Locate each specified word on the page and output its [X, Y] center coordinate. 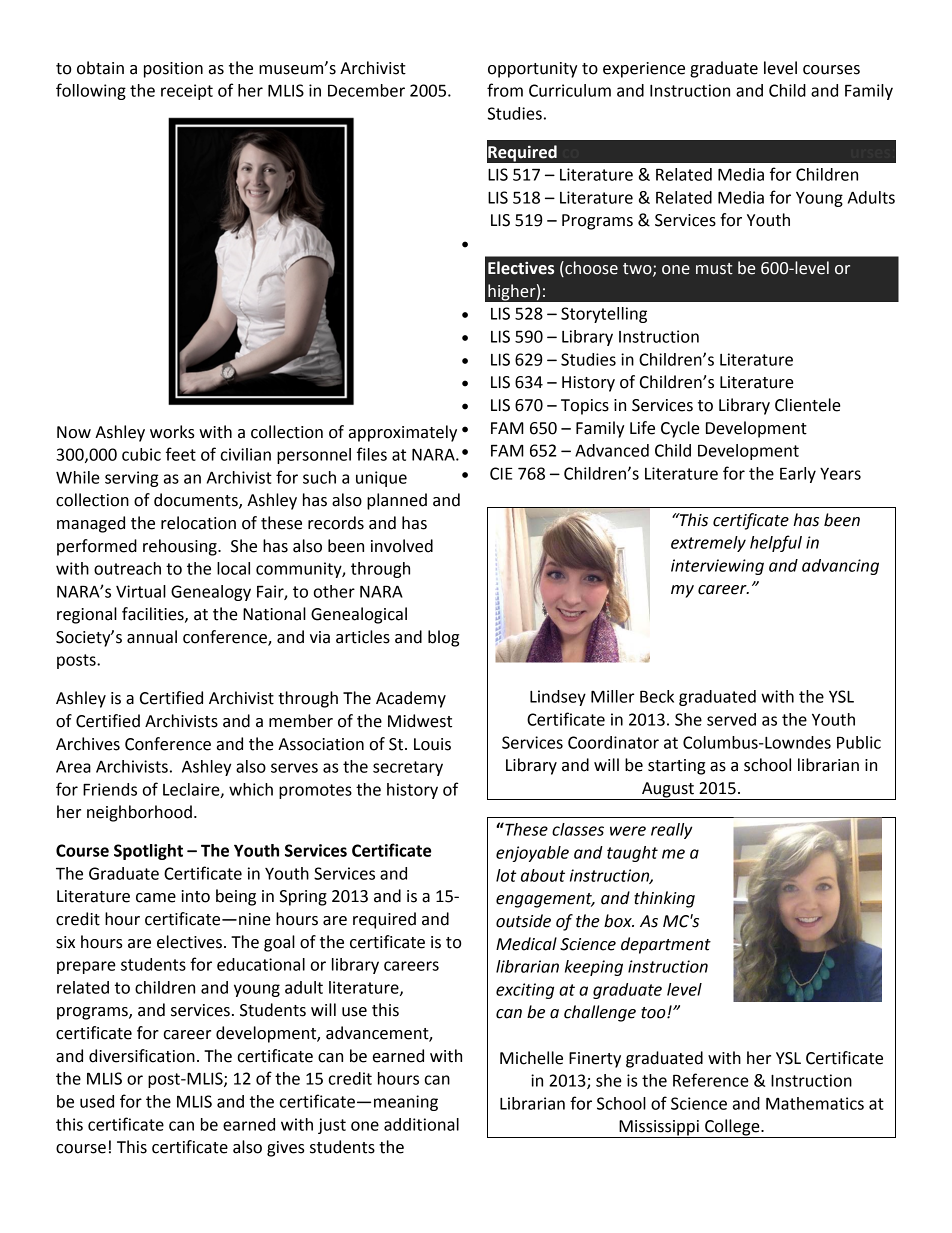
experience [644, 70]
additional [421, 1124]
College [732, 1128]
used [97, 1101]
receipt [187, 92]
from [505, 90]
